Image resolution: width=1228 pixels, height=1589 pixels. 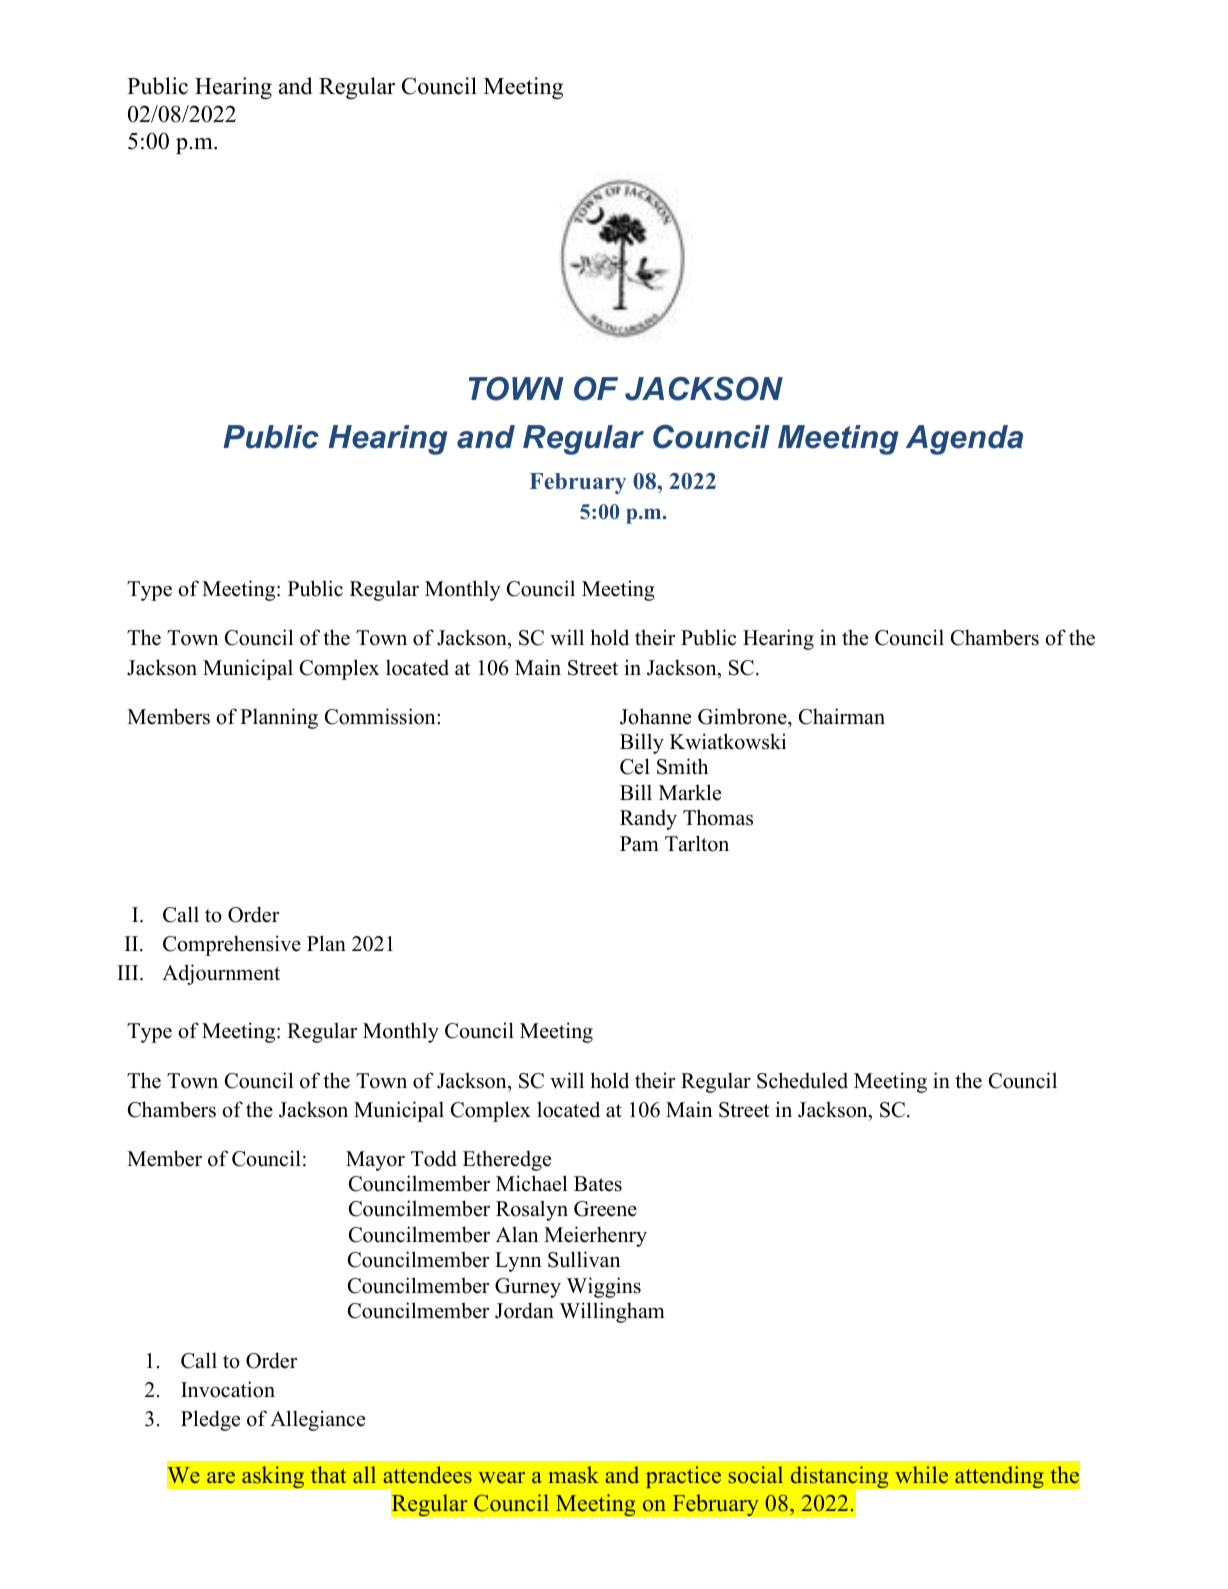 I want to click on Pam, so click(x=639, y=843).
